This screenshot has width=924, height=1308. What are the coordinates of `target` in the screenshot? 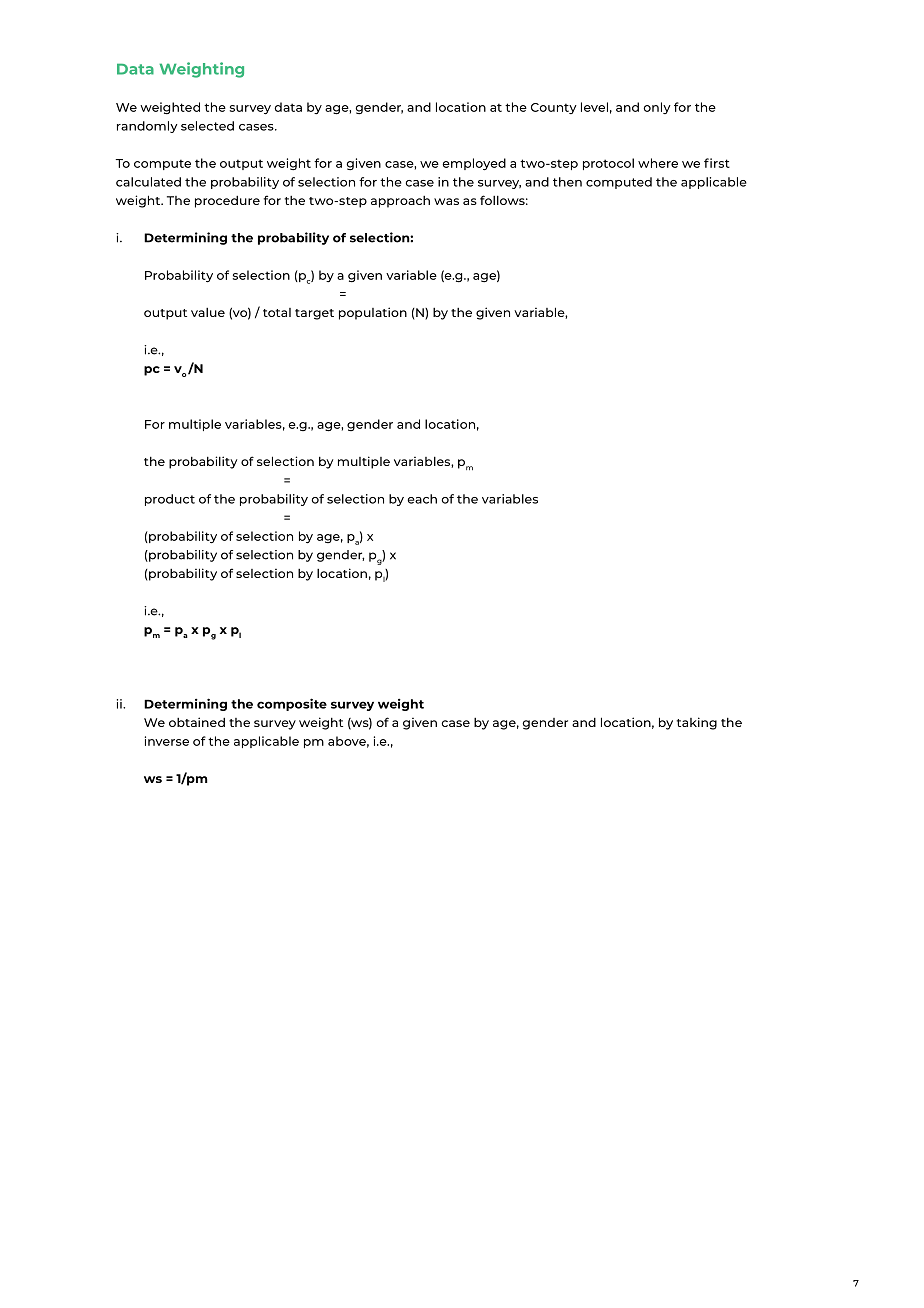 It's located at (314, 314).
